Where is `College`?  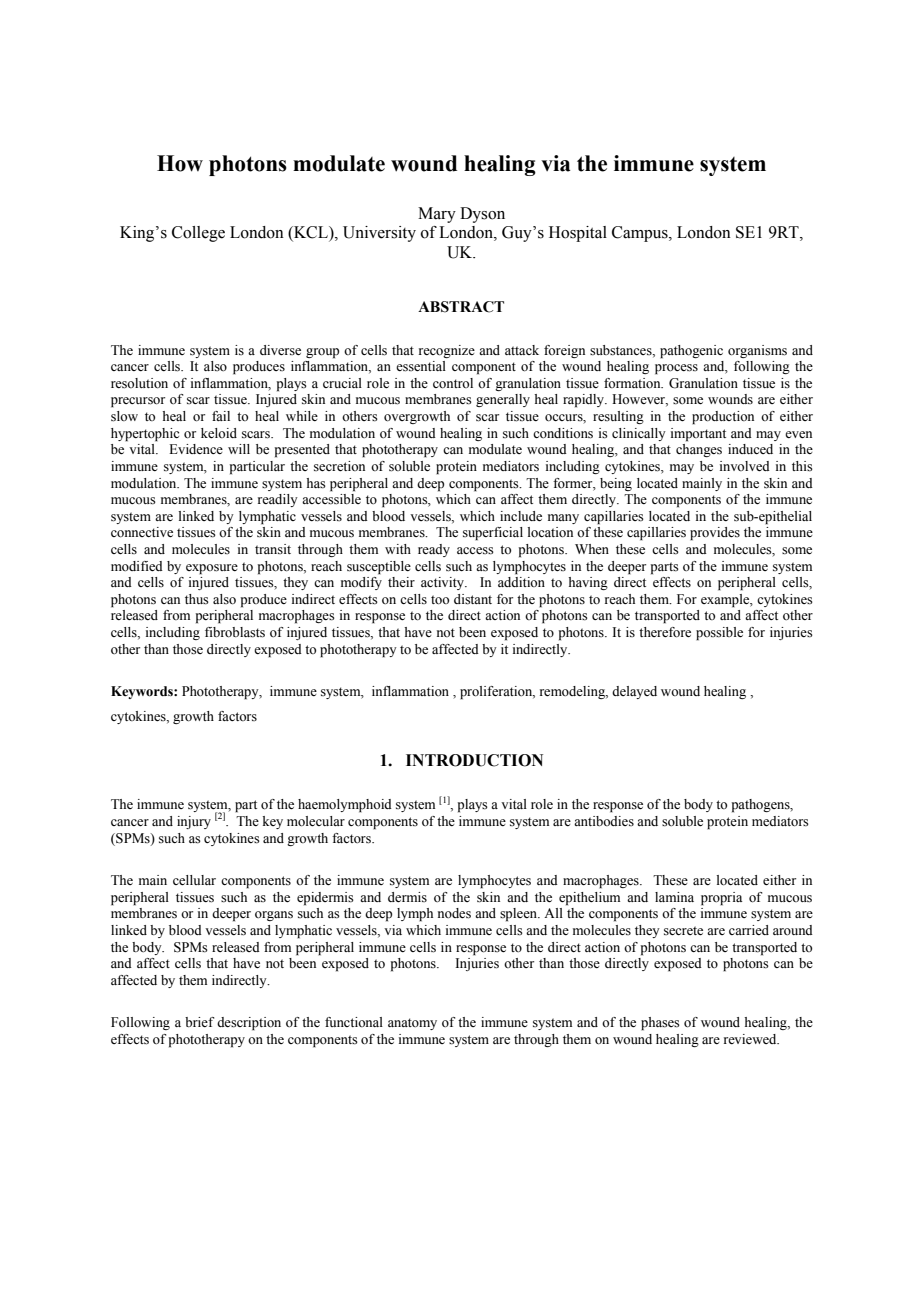 College is located at coordinates (198, 234).
